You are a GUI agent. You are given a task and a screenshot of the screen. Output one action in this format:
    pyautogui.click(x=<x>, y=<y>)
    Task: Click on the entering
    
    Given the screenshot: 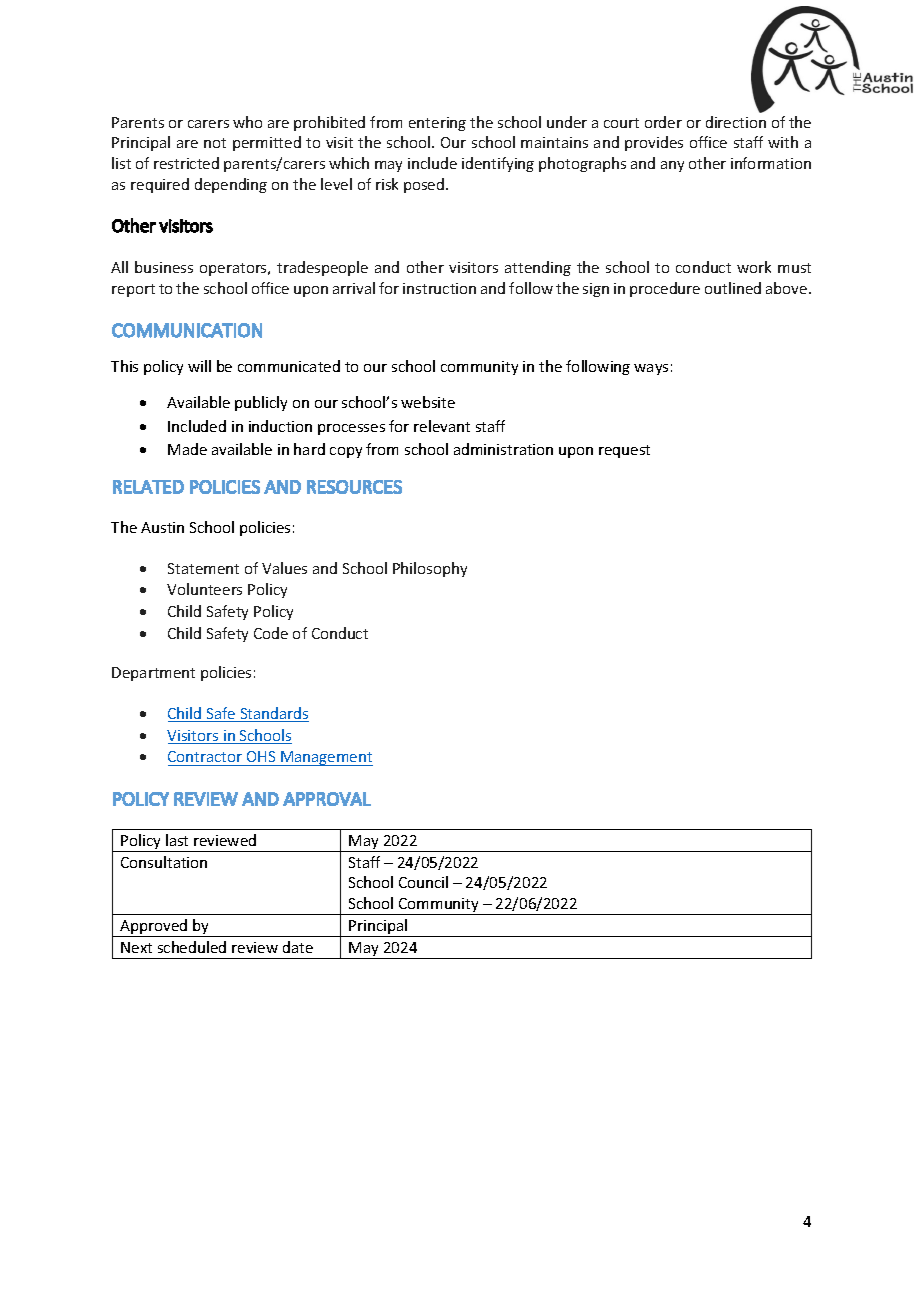 What is the action you would take?
    pyautogui.click(x=437, y=124)
